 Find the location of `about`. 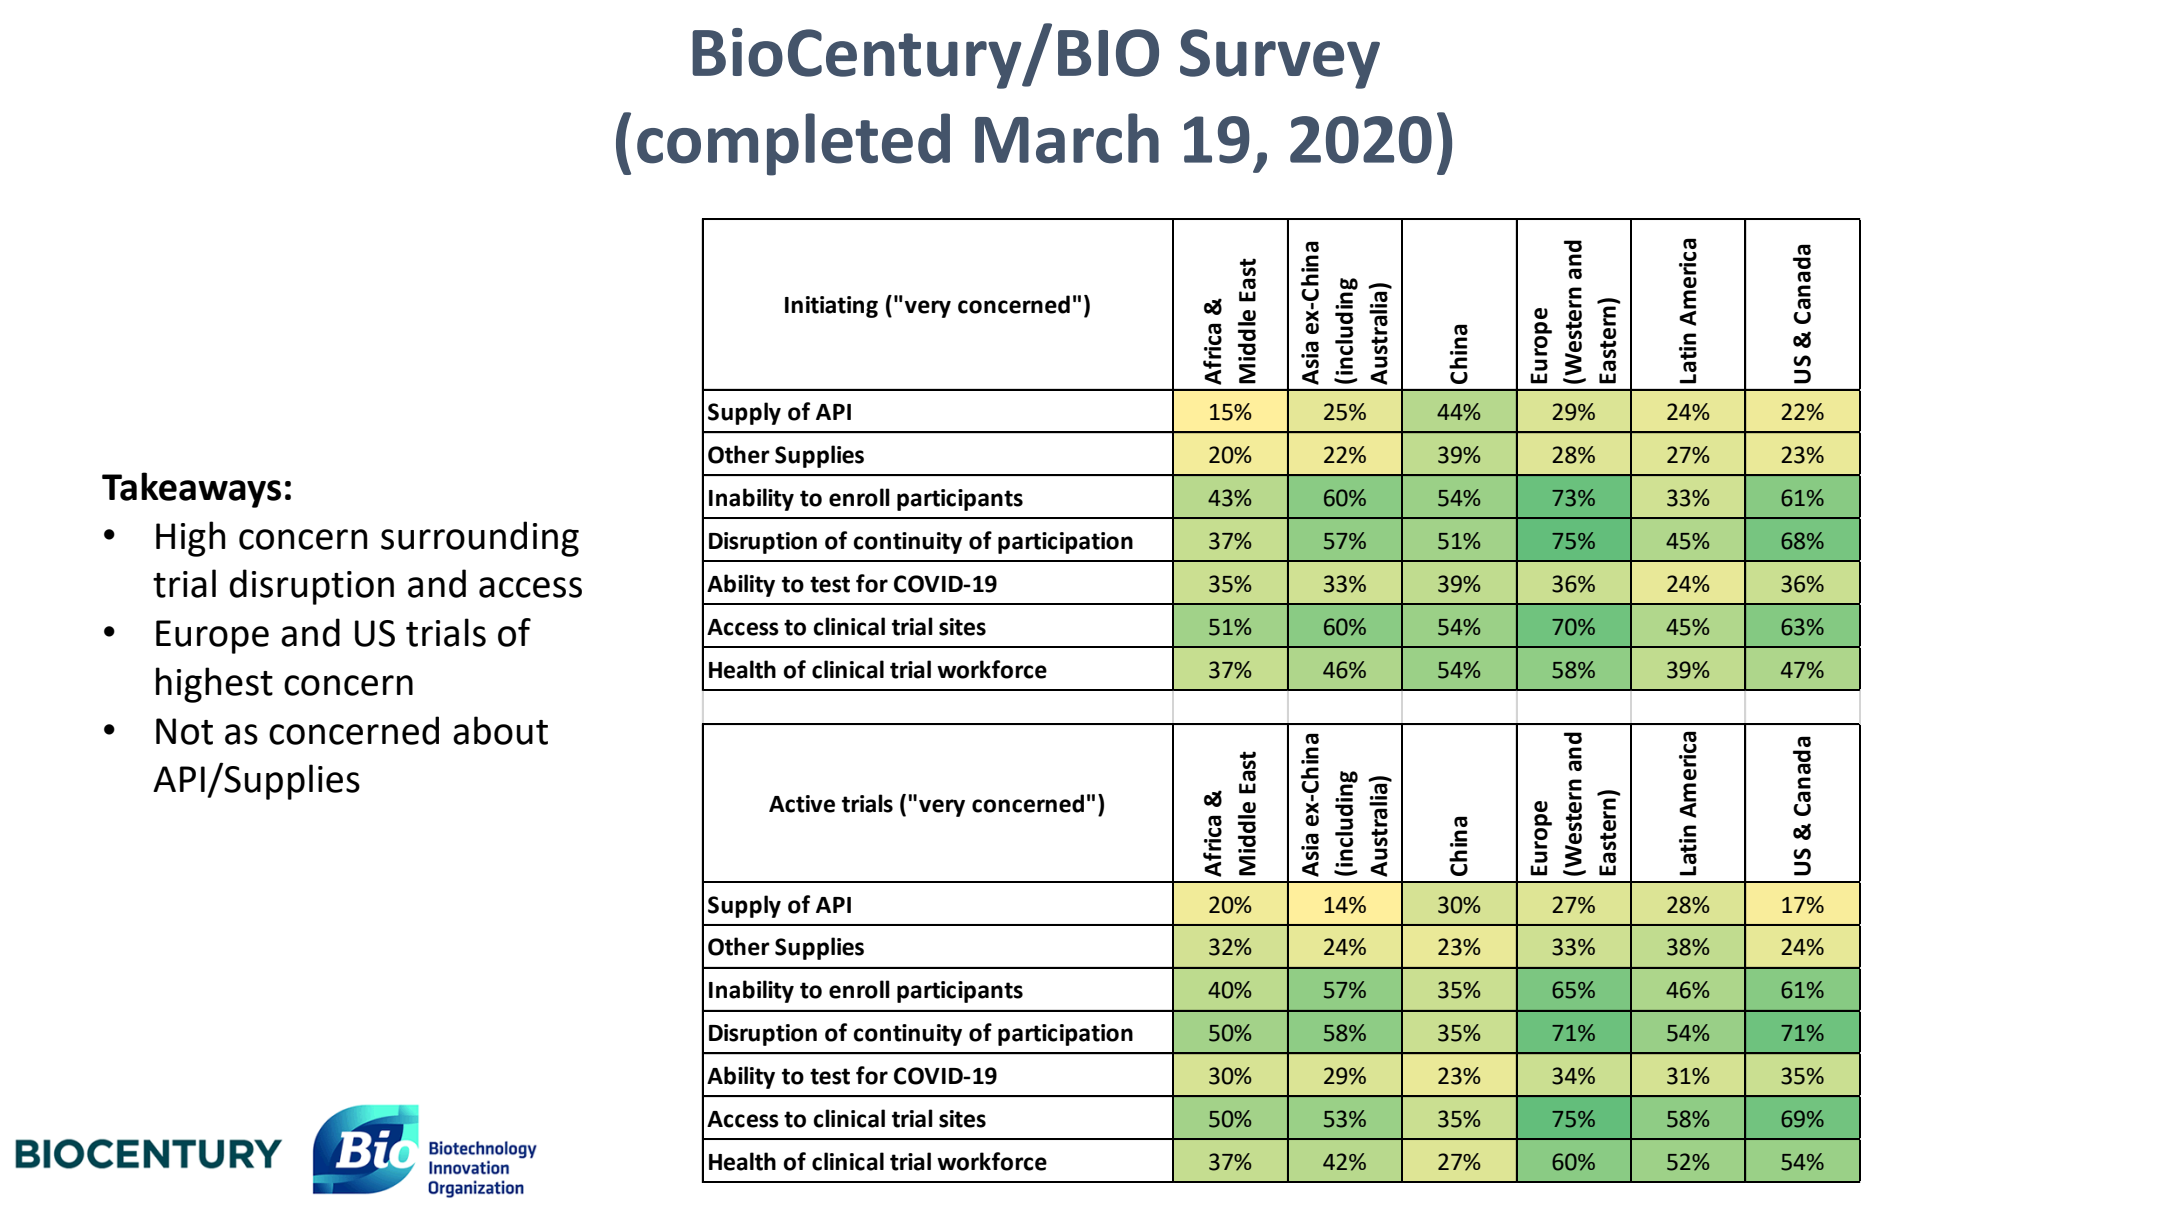

about is located at coordinates (500, 730).
